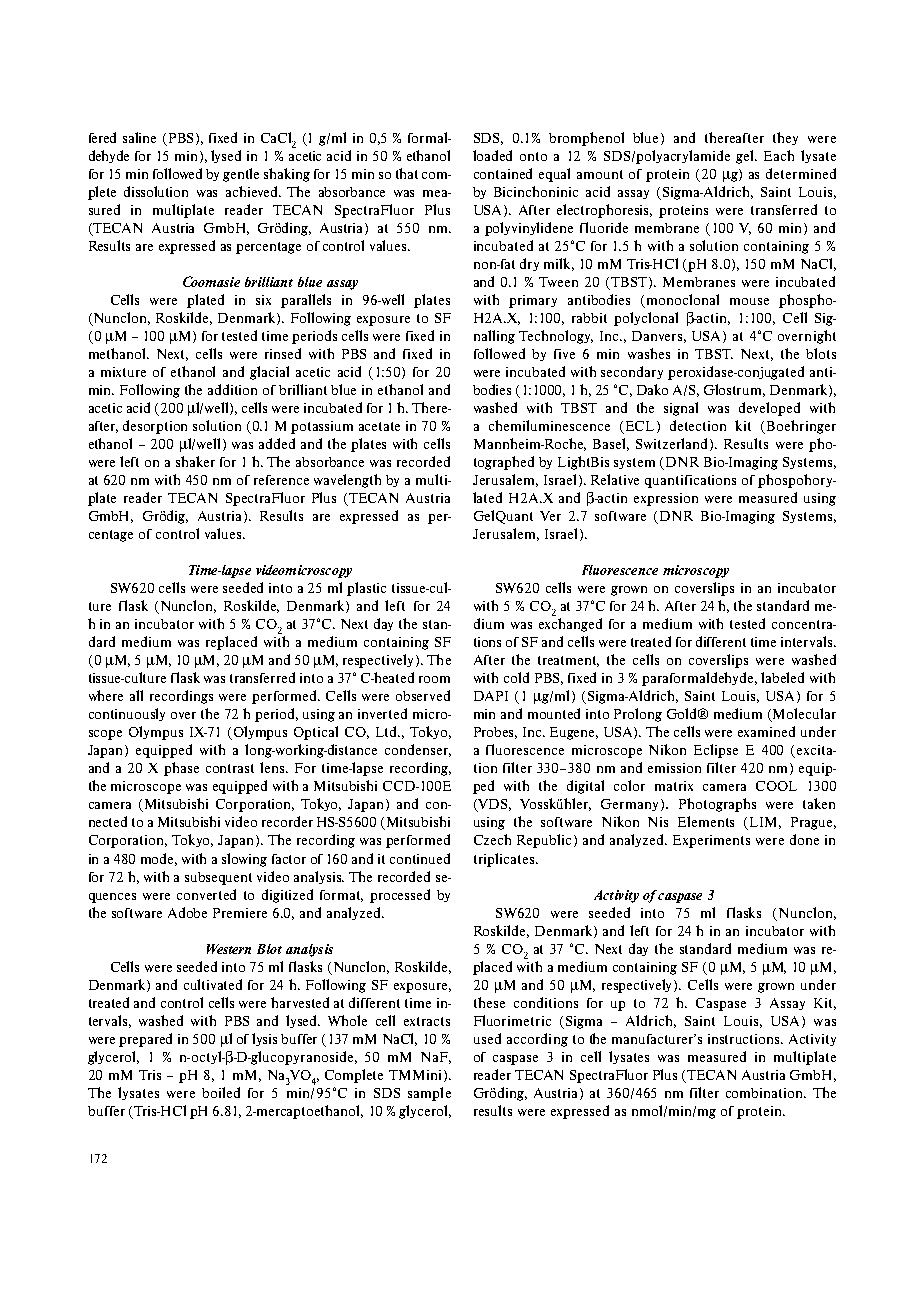  I want to click on gentle, so click(241, 175).
